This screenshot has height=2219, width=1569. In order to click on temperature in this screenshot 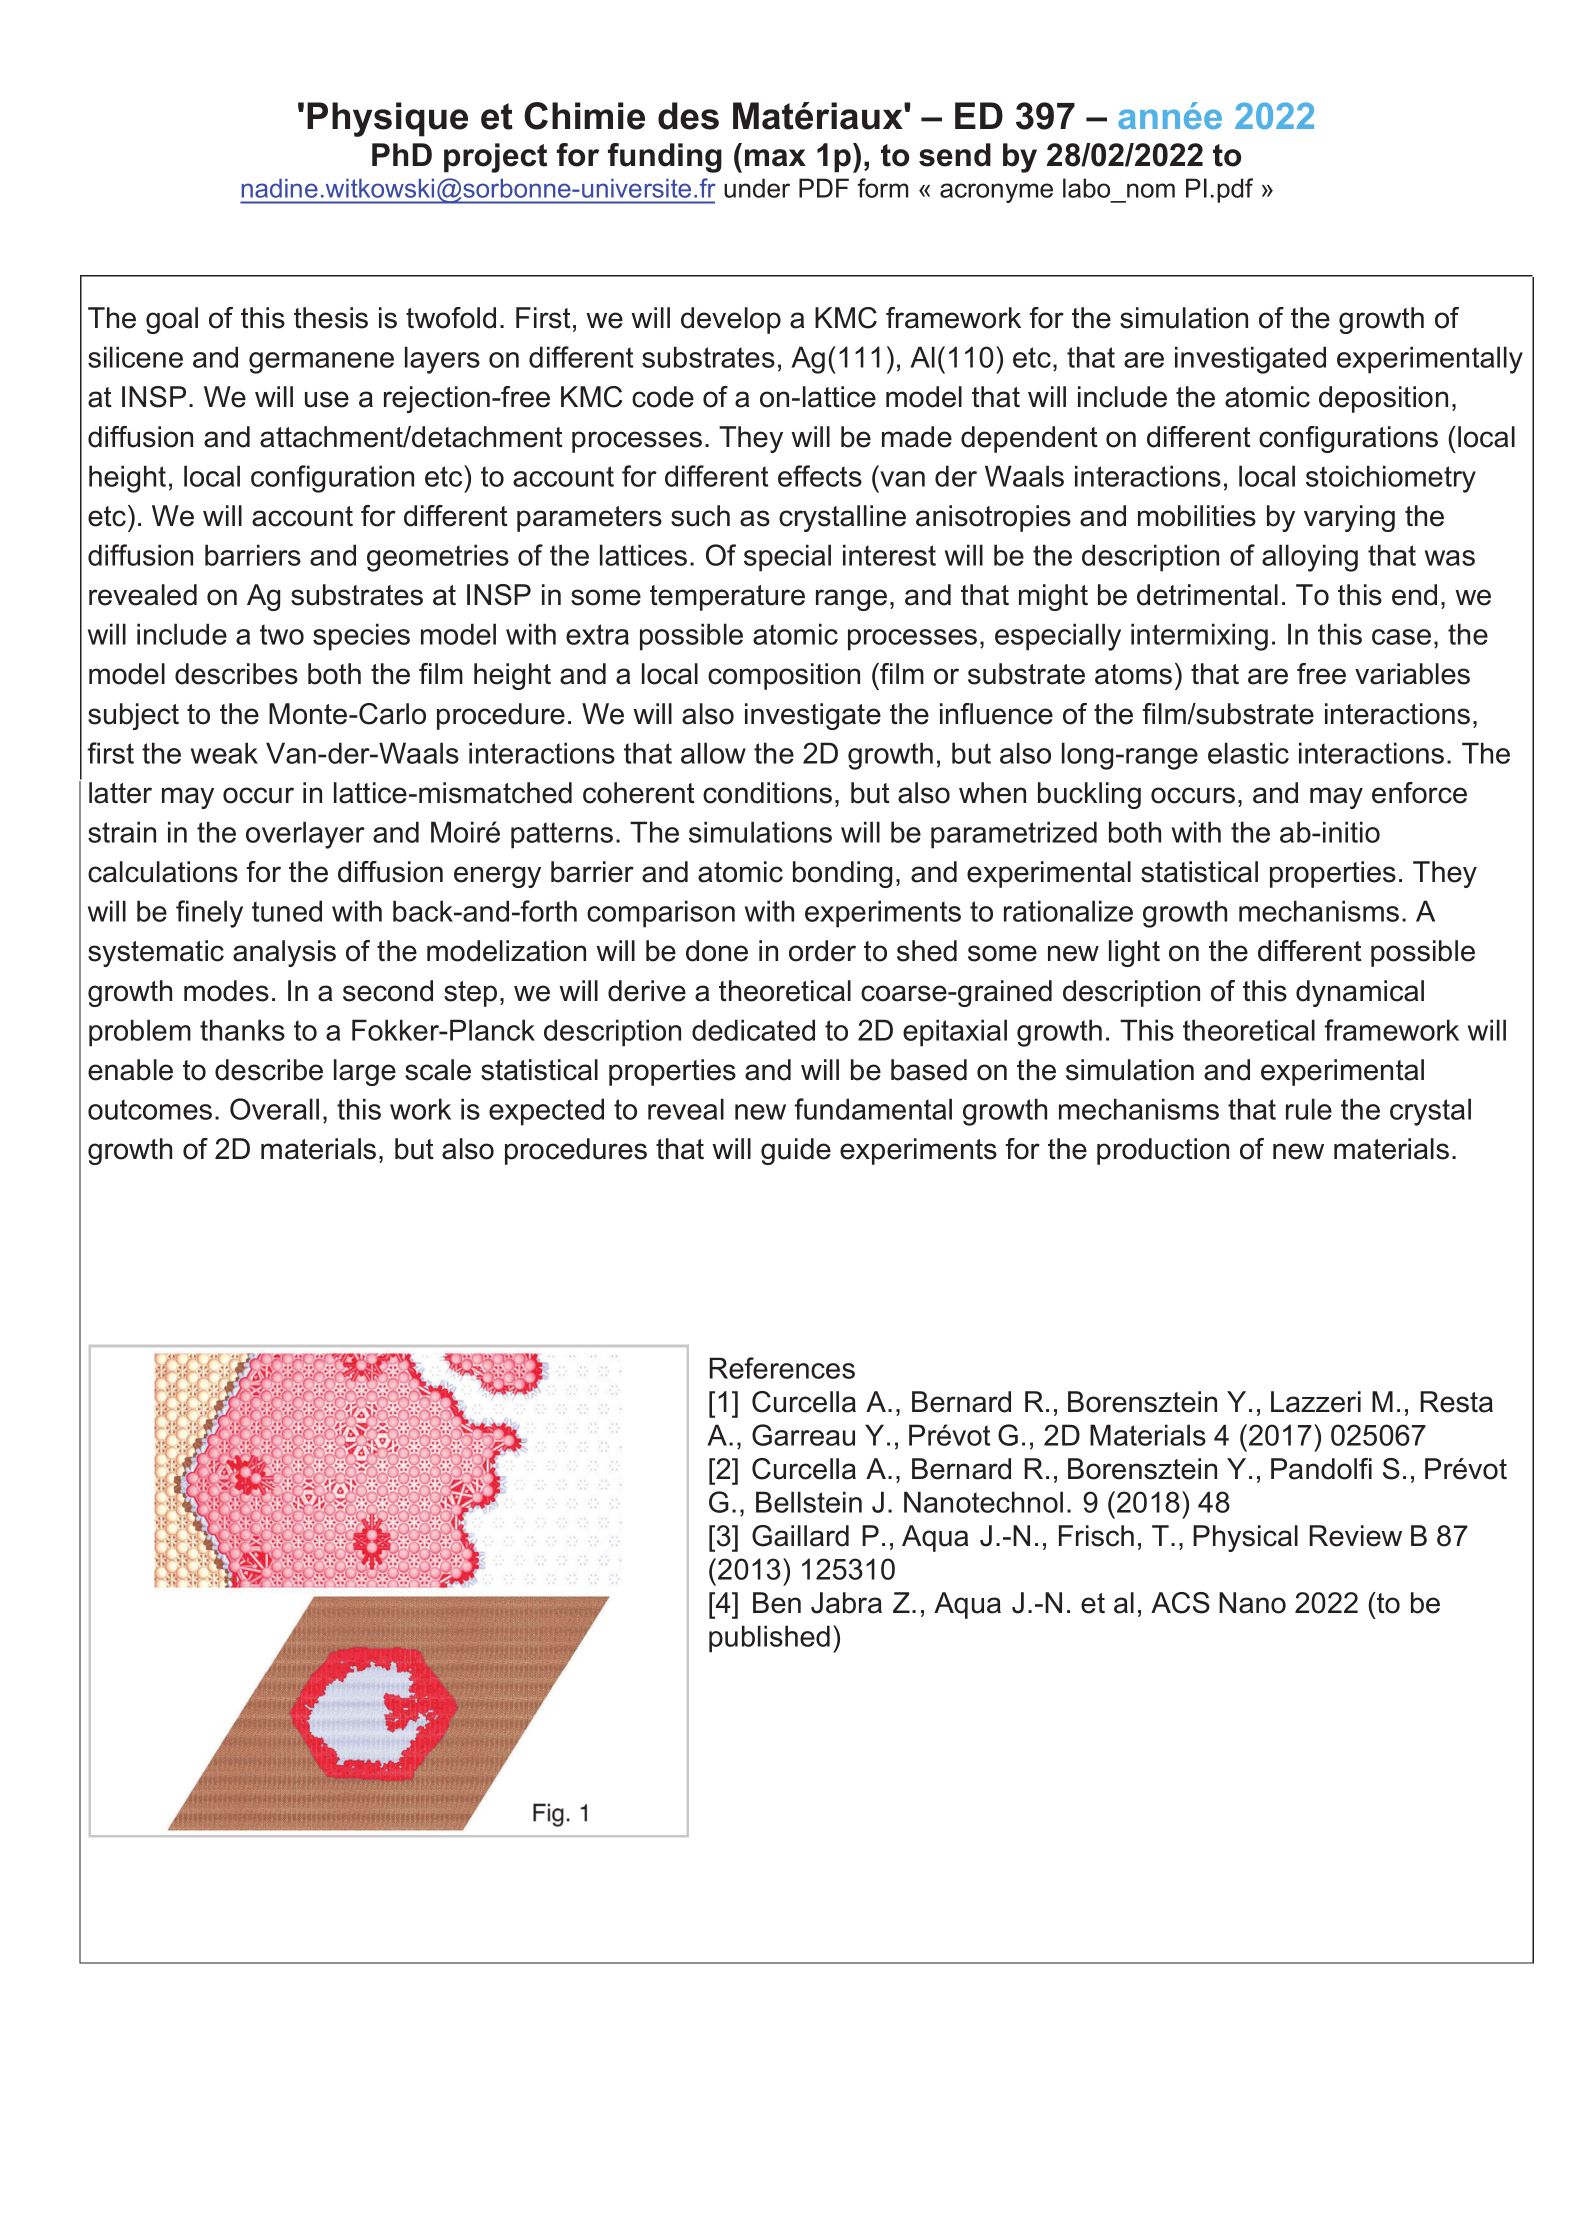, I will do `click(727, 598)`.
